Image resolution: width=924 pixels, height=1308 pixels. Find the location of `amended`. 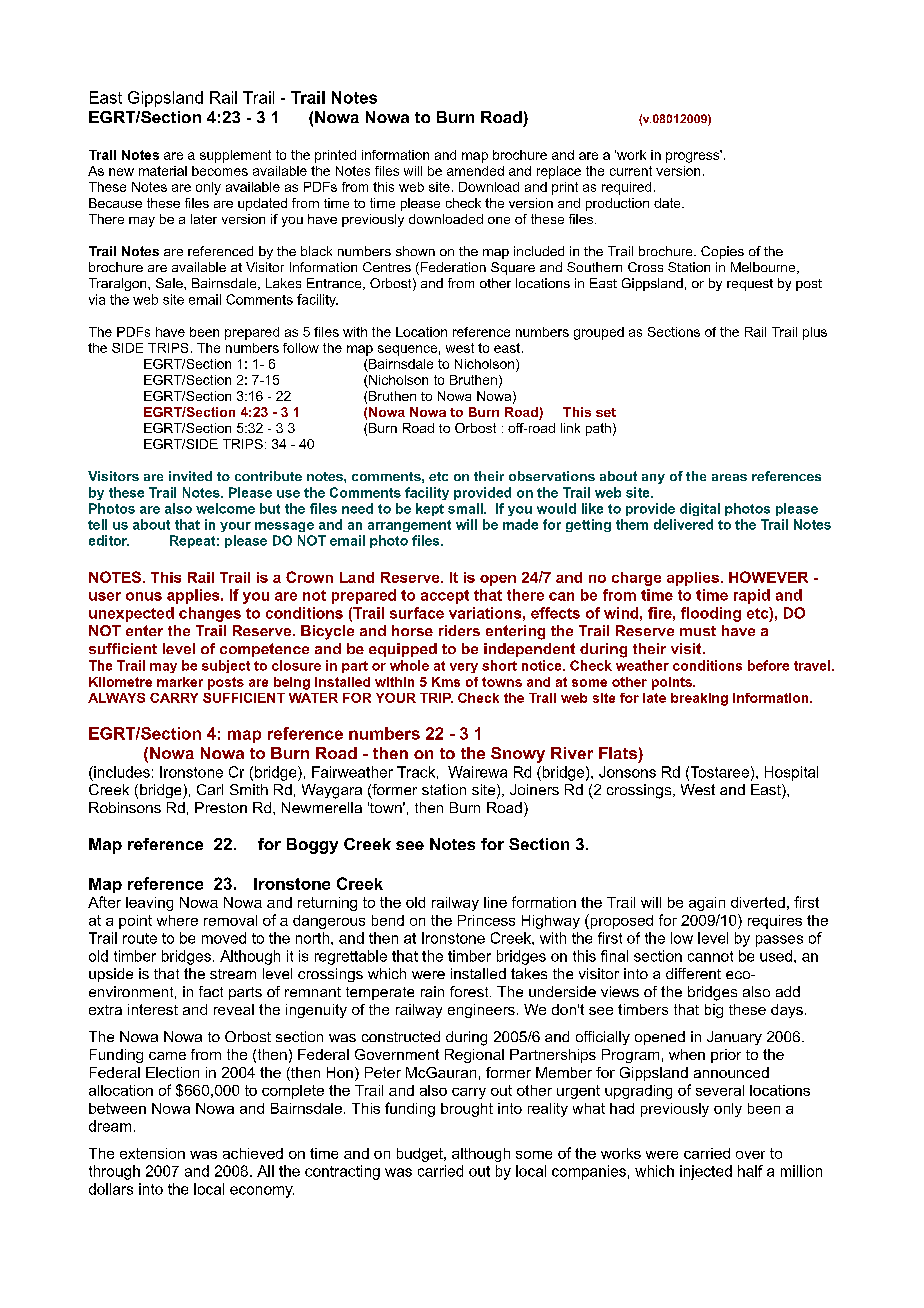

amended is located at coordinates (475, 171).
